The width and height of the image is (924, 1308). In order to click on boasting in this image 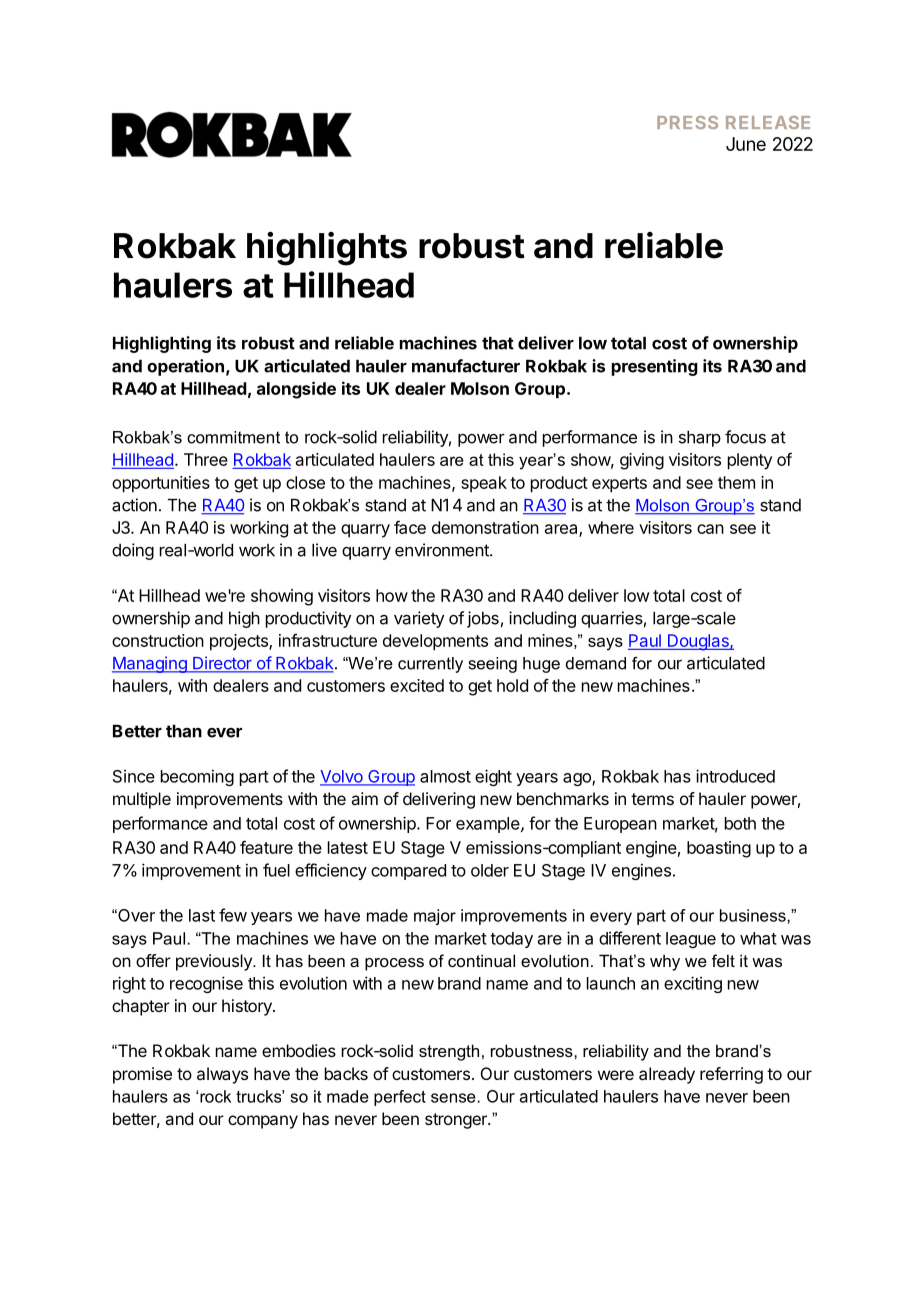, I will do `click(719, 849)`.
